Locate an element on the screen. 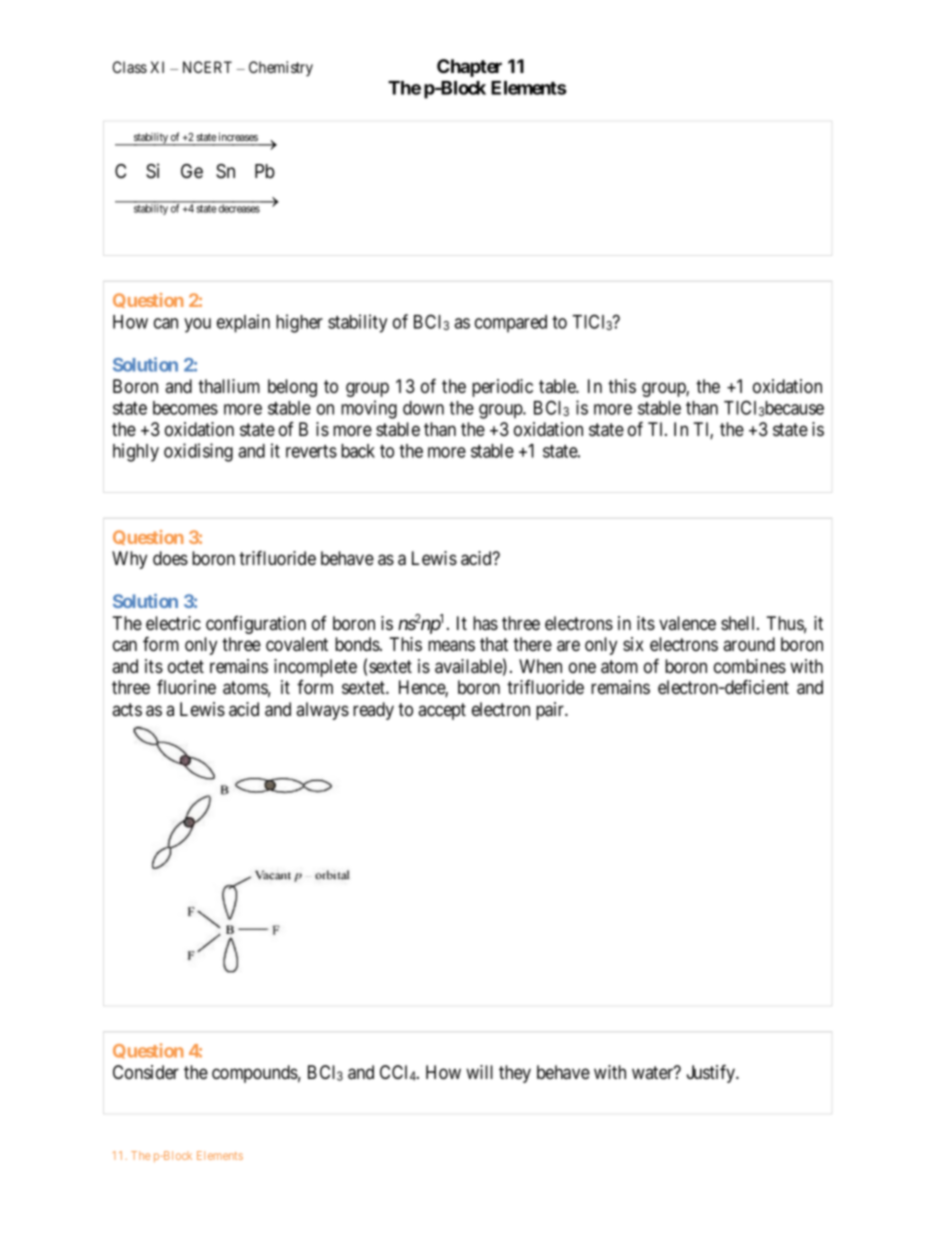 This screenshot has height=1233, width=952. will is located at coordinates (479, 1072).
